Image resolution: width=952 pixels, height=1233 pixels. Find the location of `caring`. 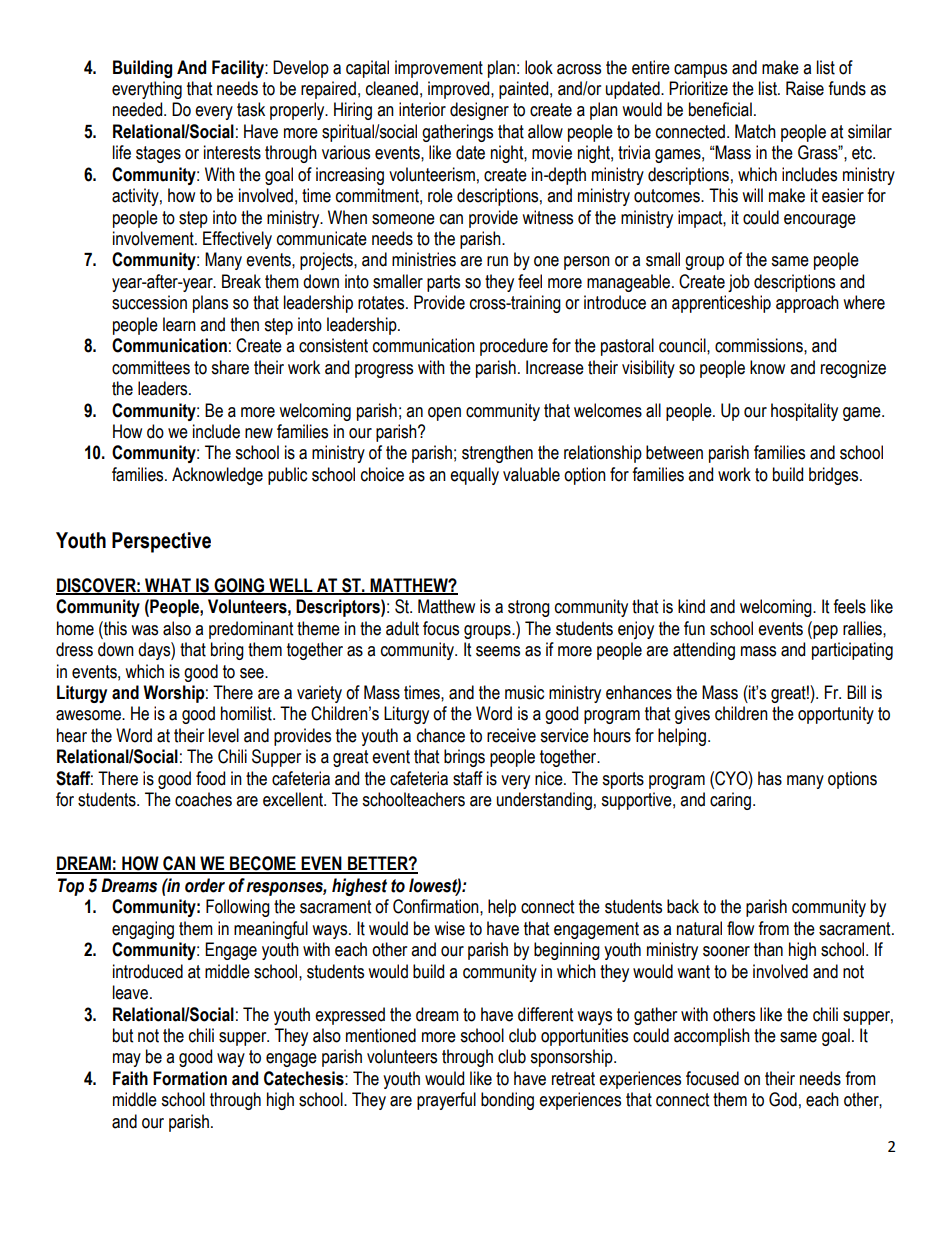

caring is located at coordinates (730, 801).
